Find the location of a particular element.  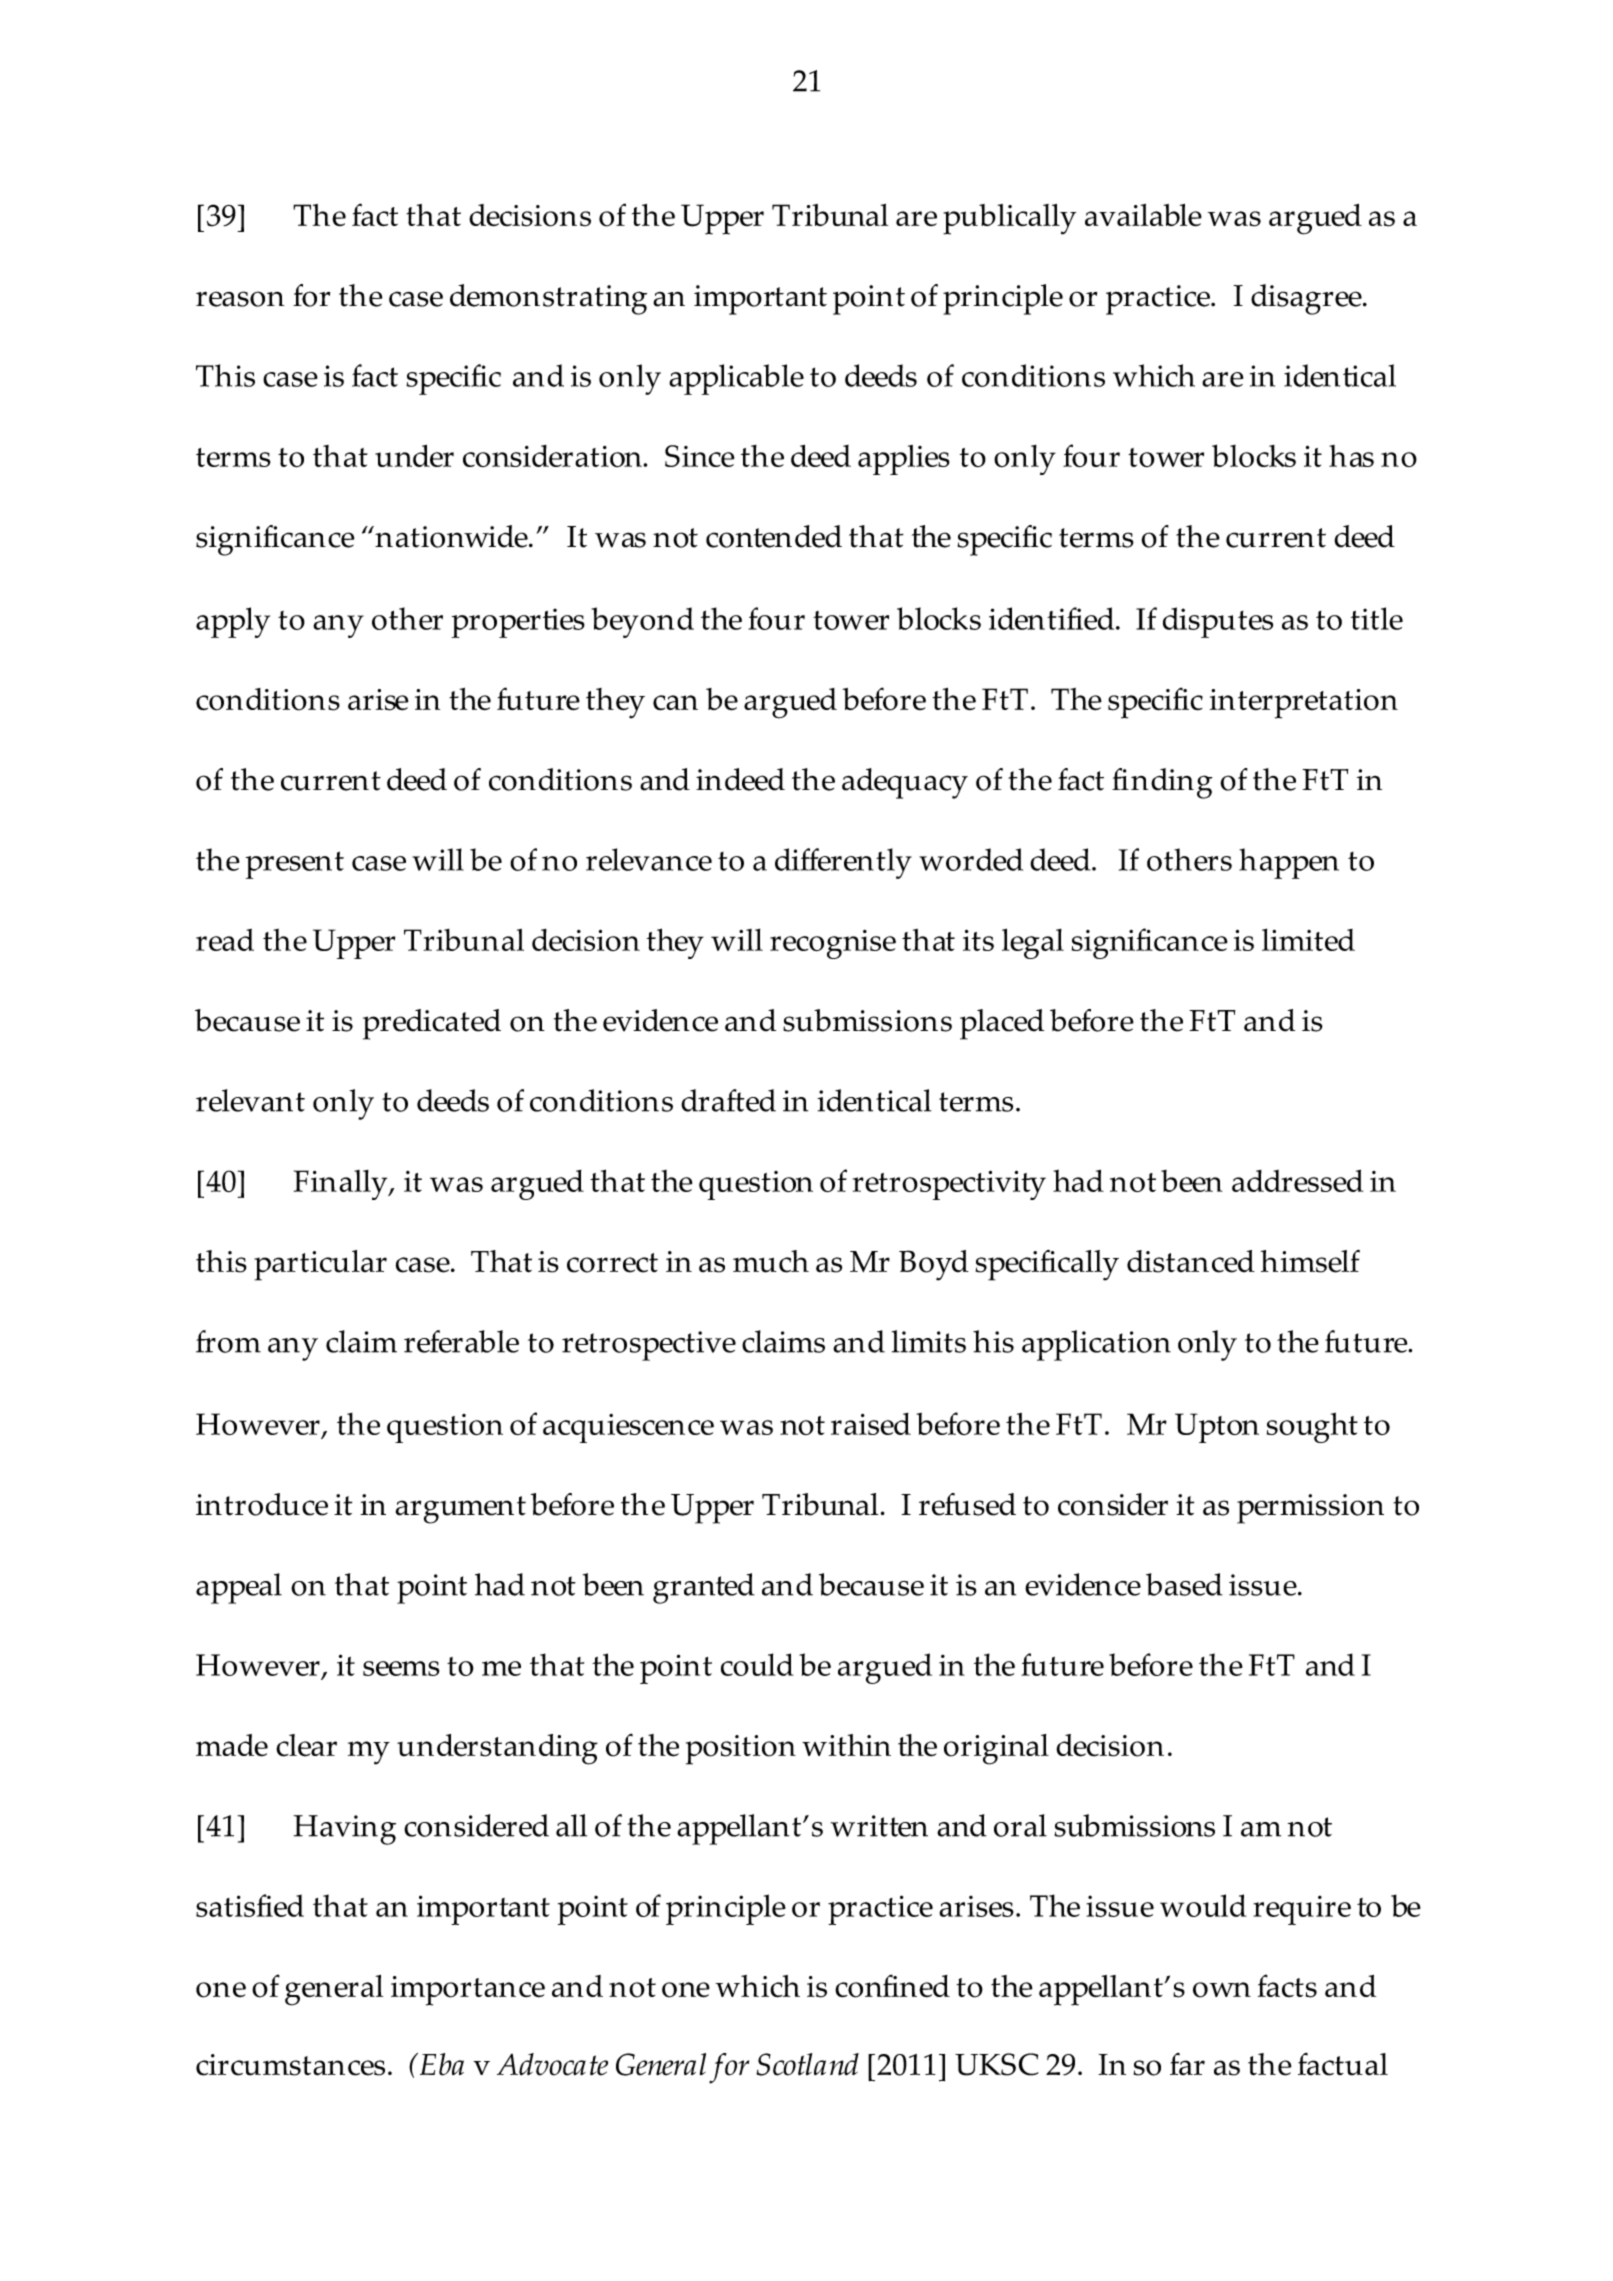

reason is located at coordinates (240, 299).
